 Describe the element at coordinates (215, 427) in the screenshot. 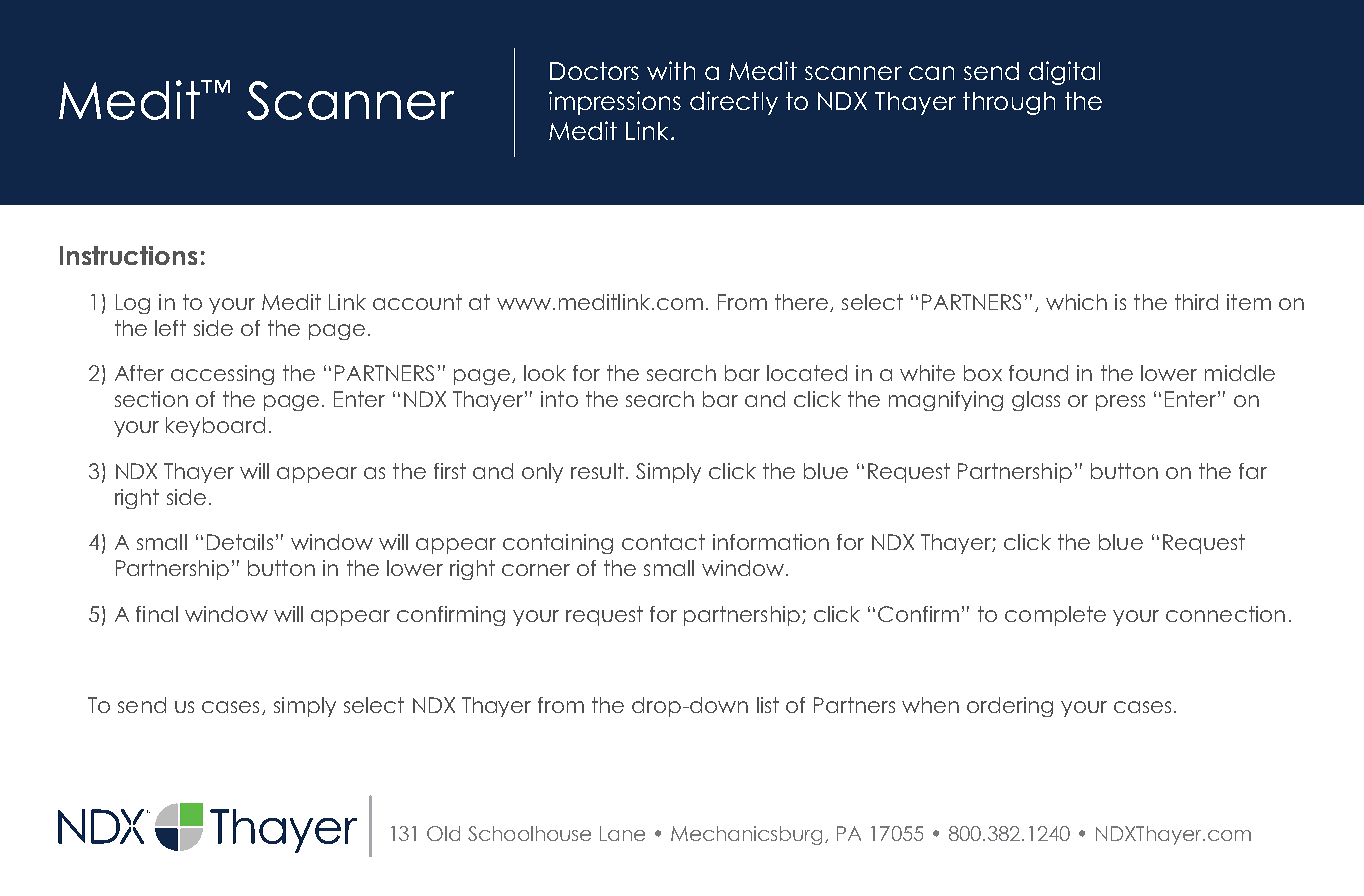

I see `keyboard` at that location.
